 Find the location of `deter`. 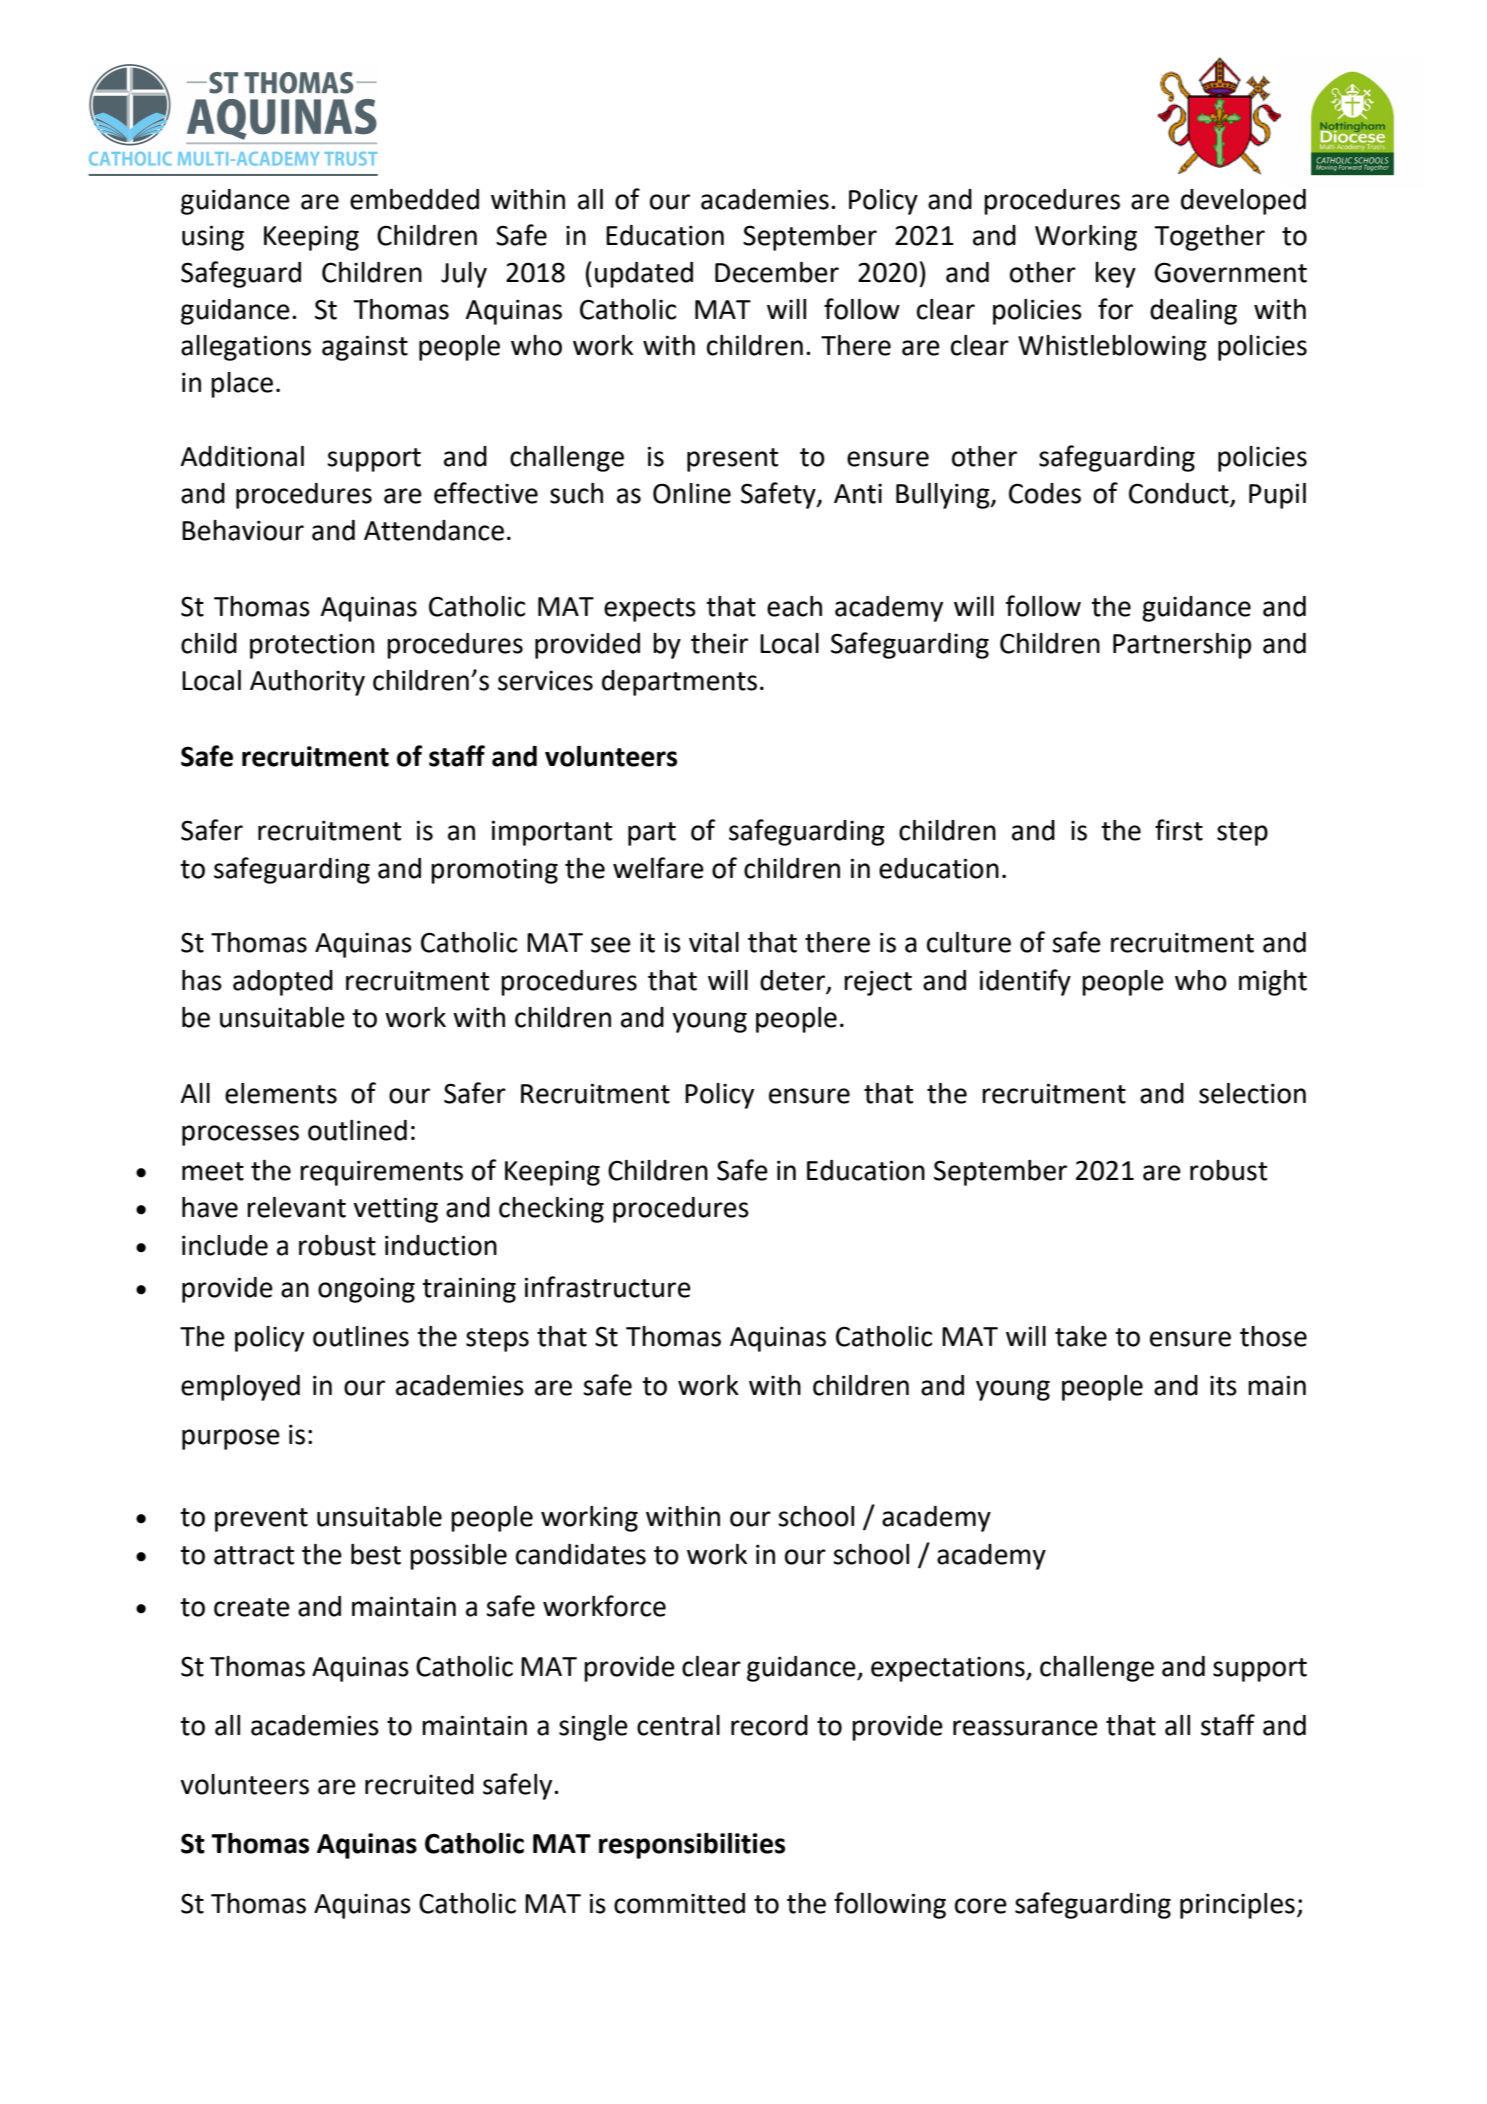

deter is located at coordinates (793, 981).
